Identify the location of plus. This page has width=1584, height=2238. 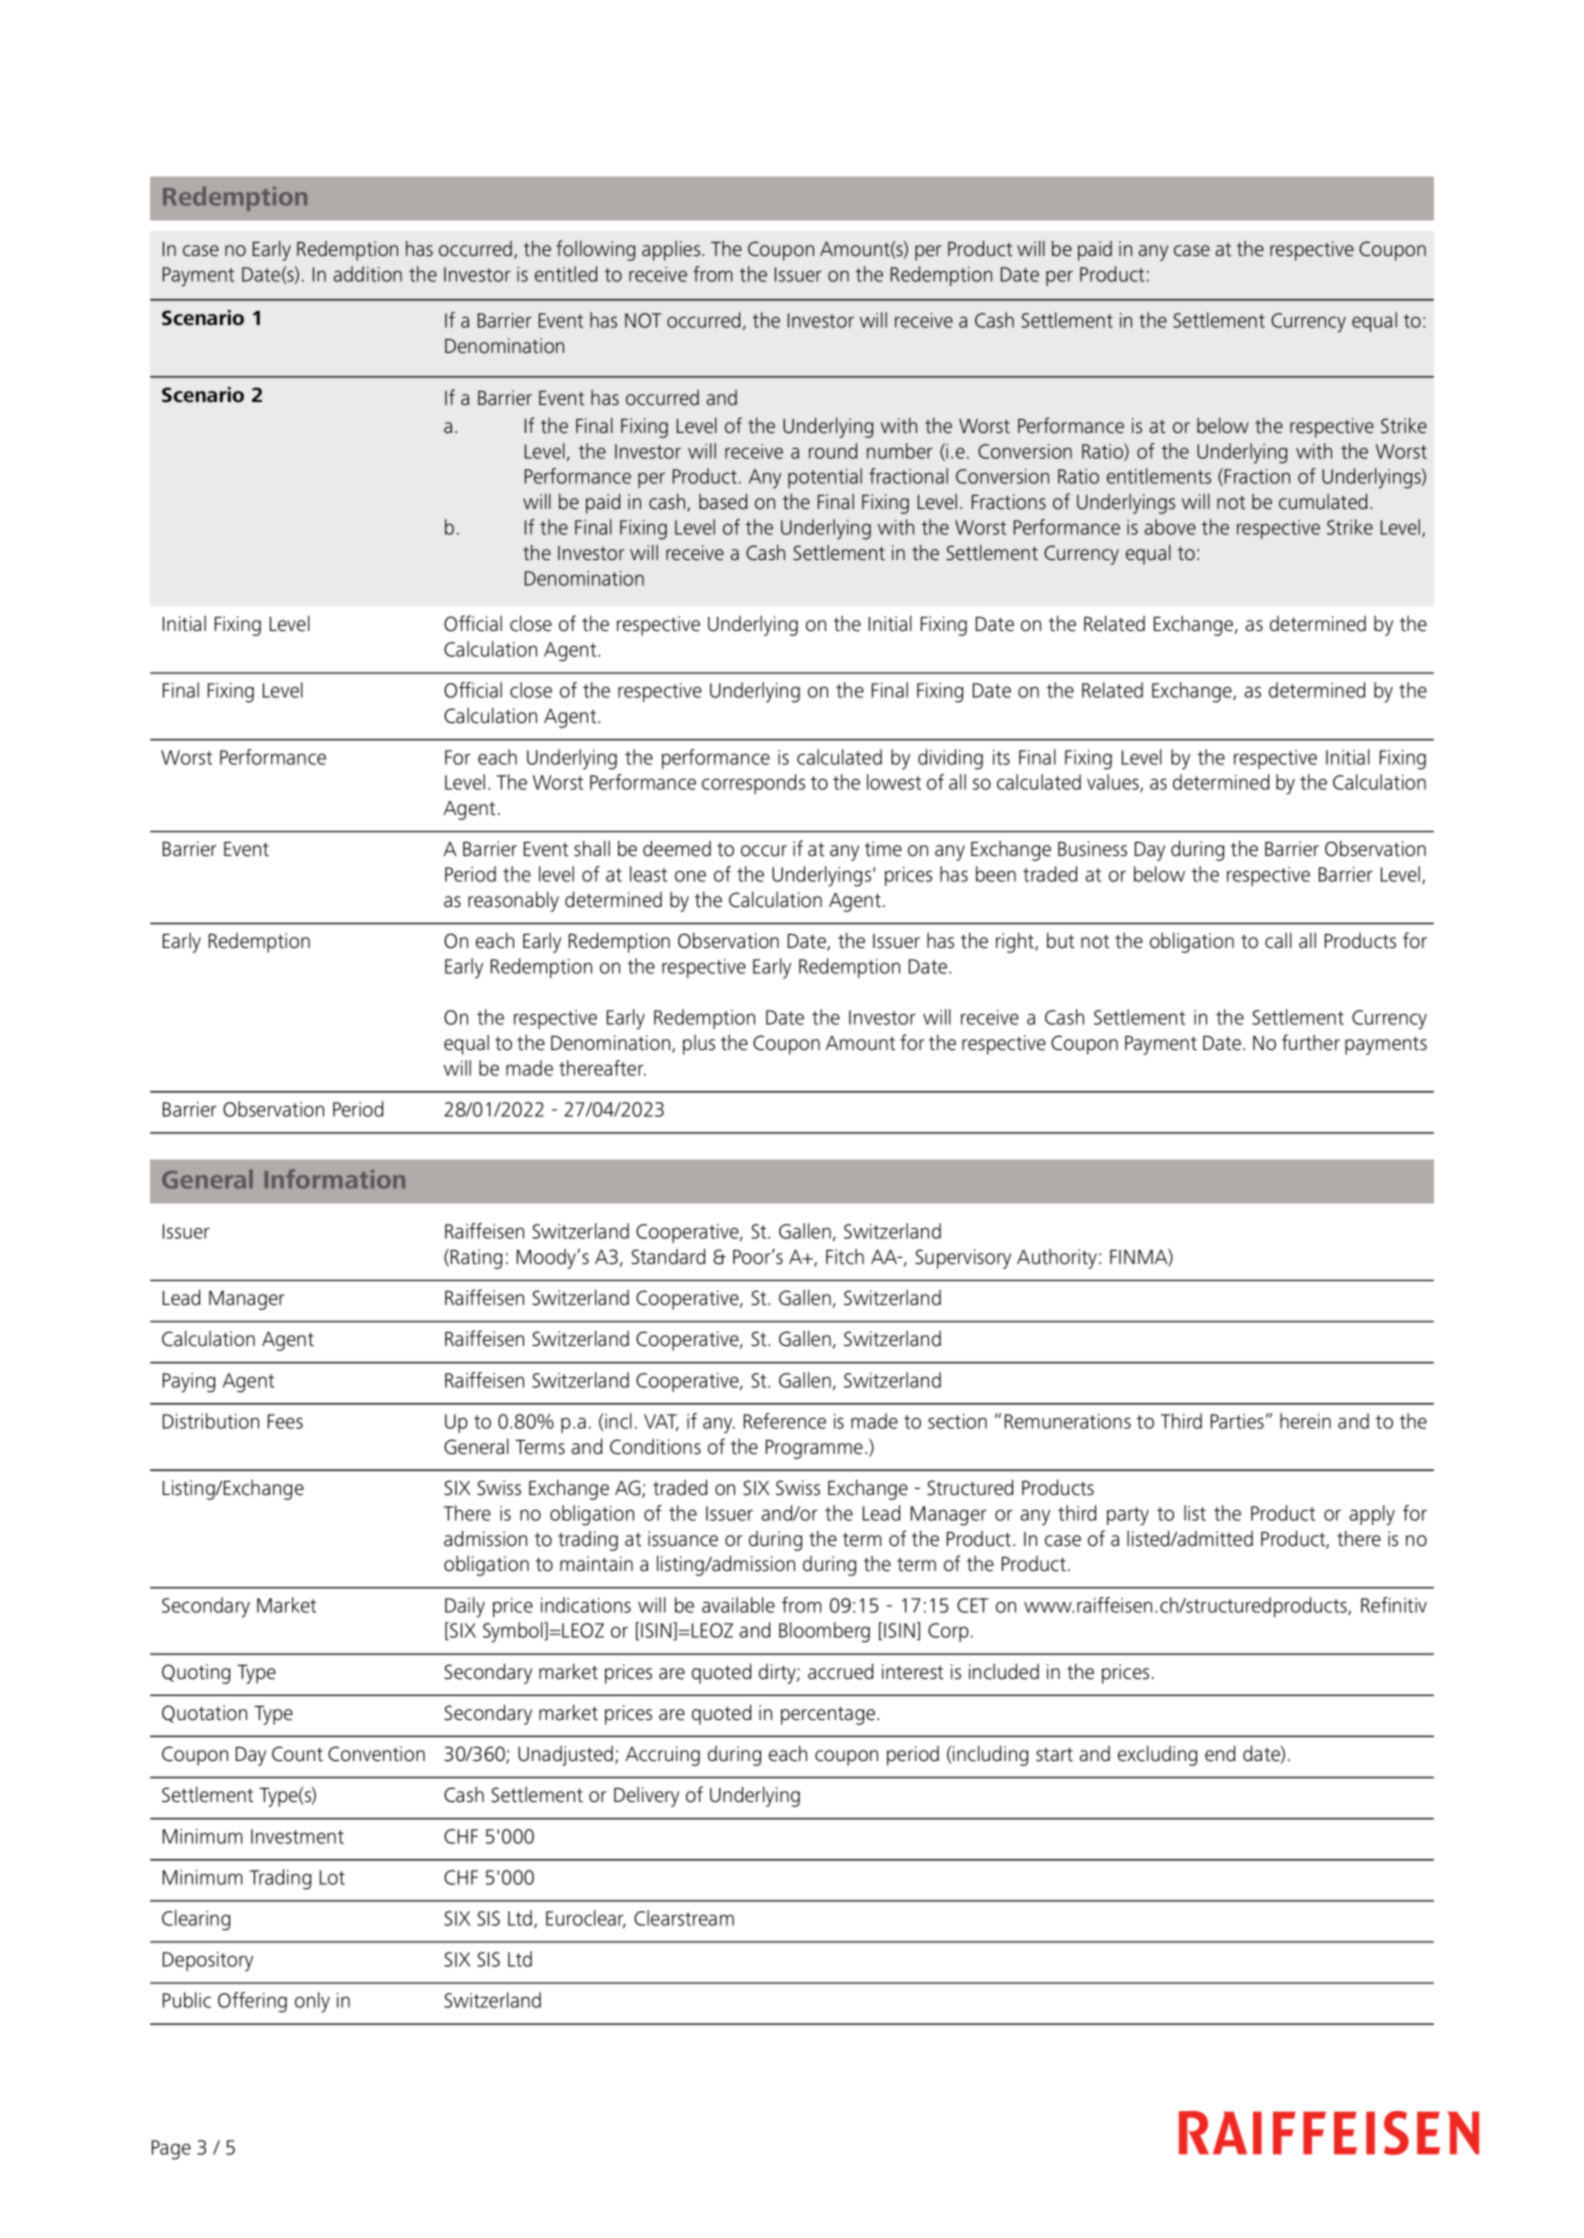
(699, 1044).
